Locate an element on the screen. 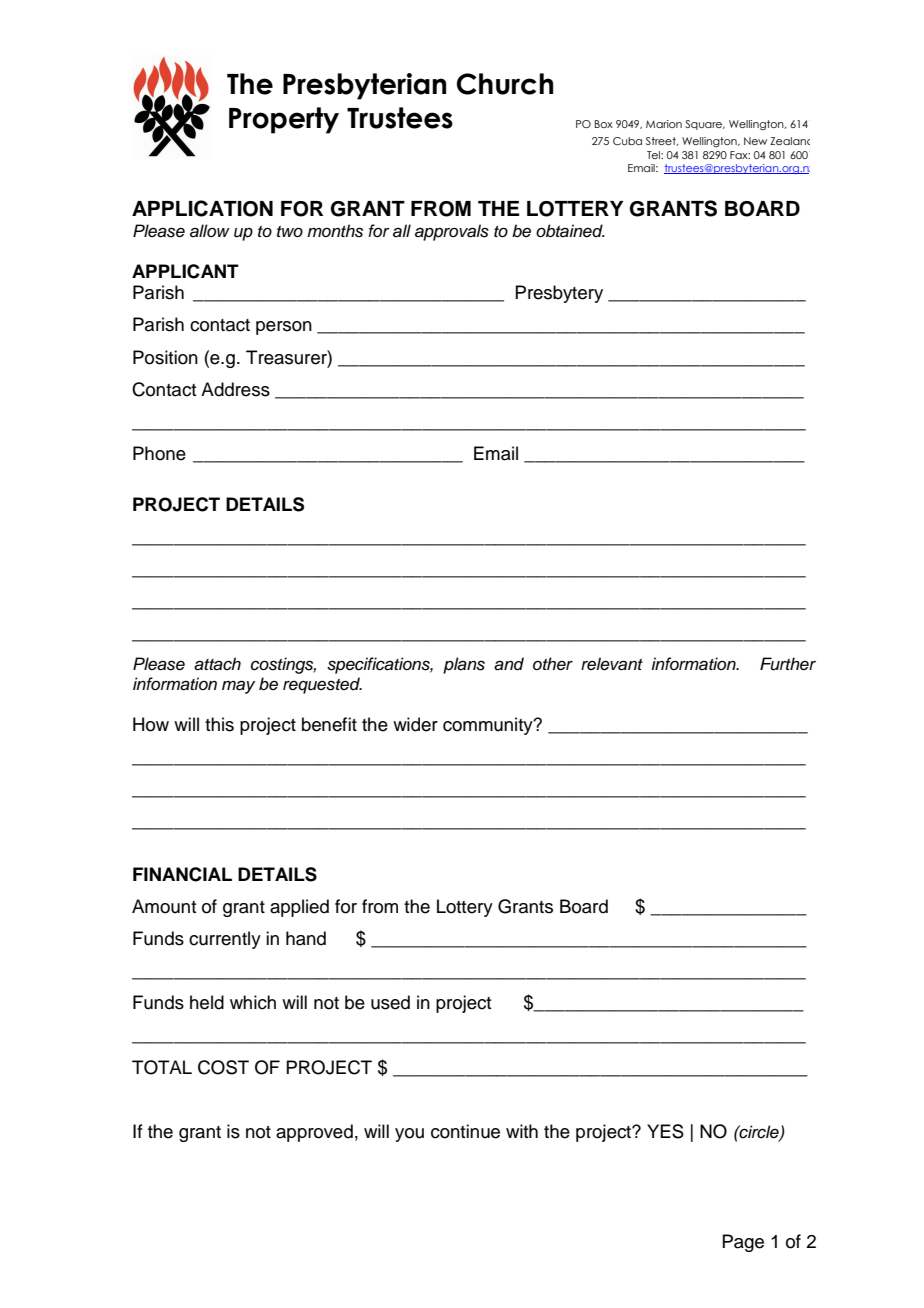 This screenshot has height=1308, width=924. Square is located at coordinates (705, 125).
